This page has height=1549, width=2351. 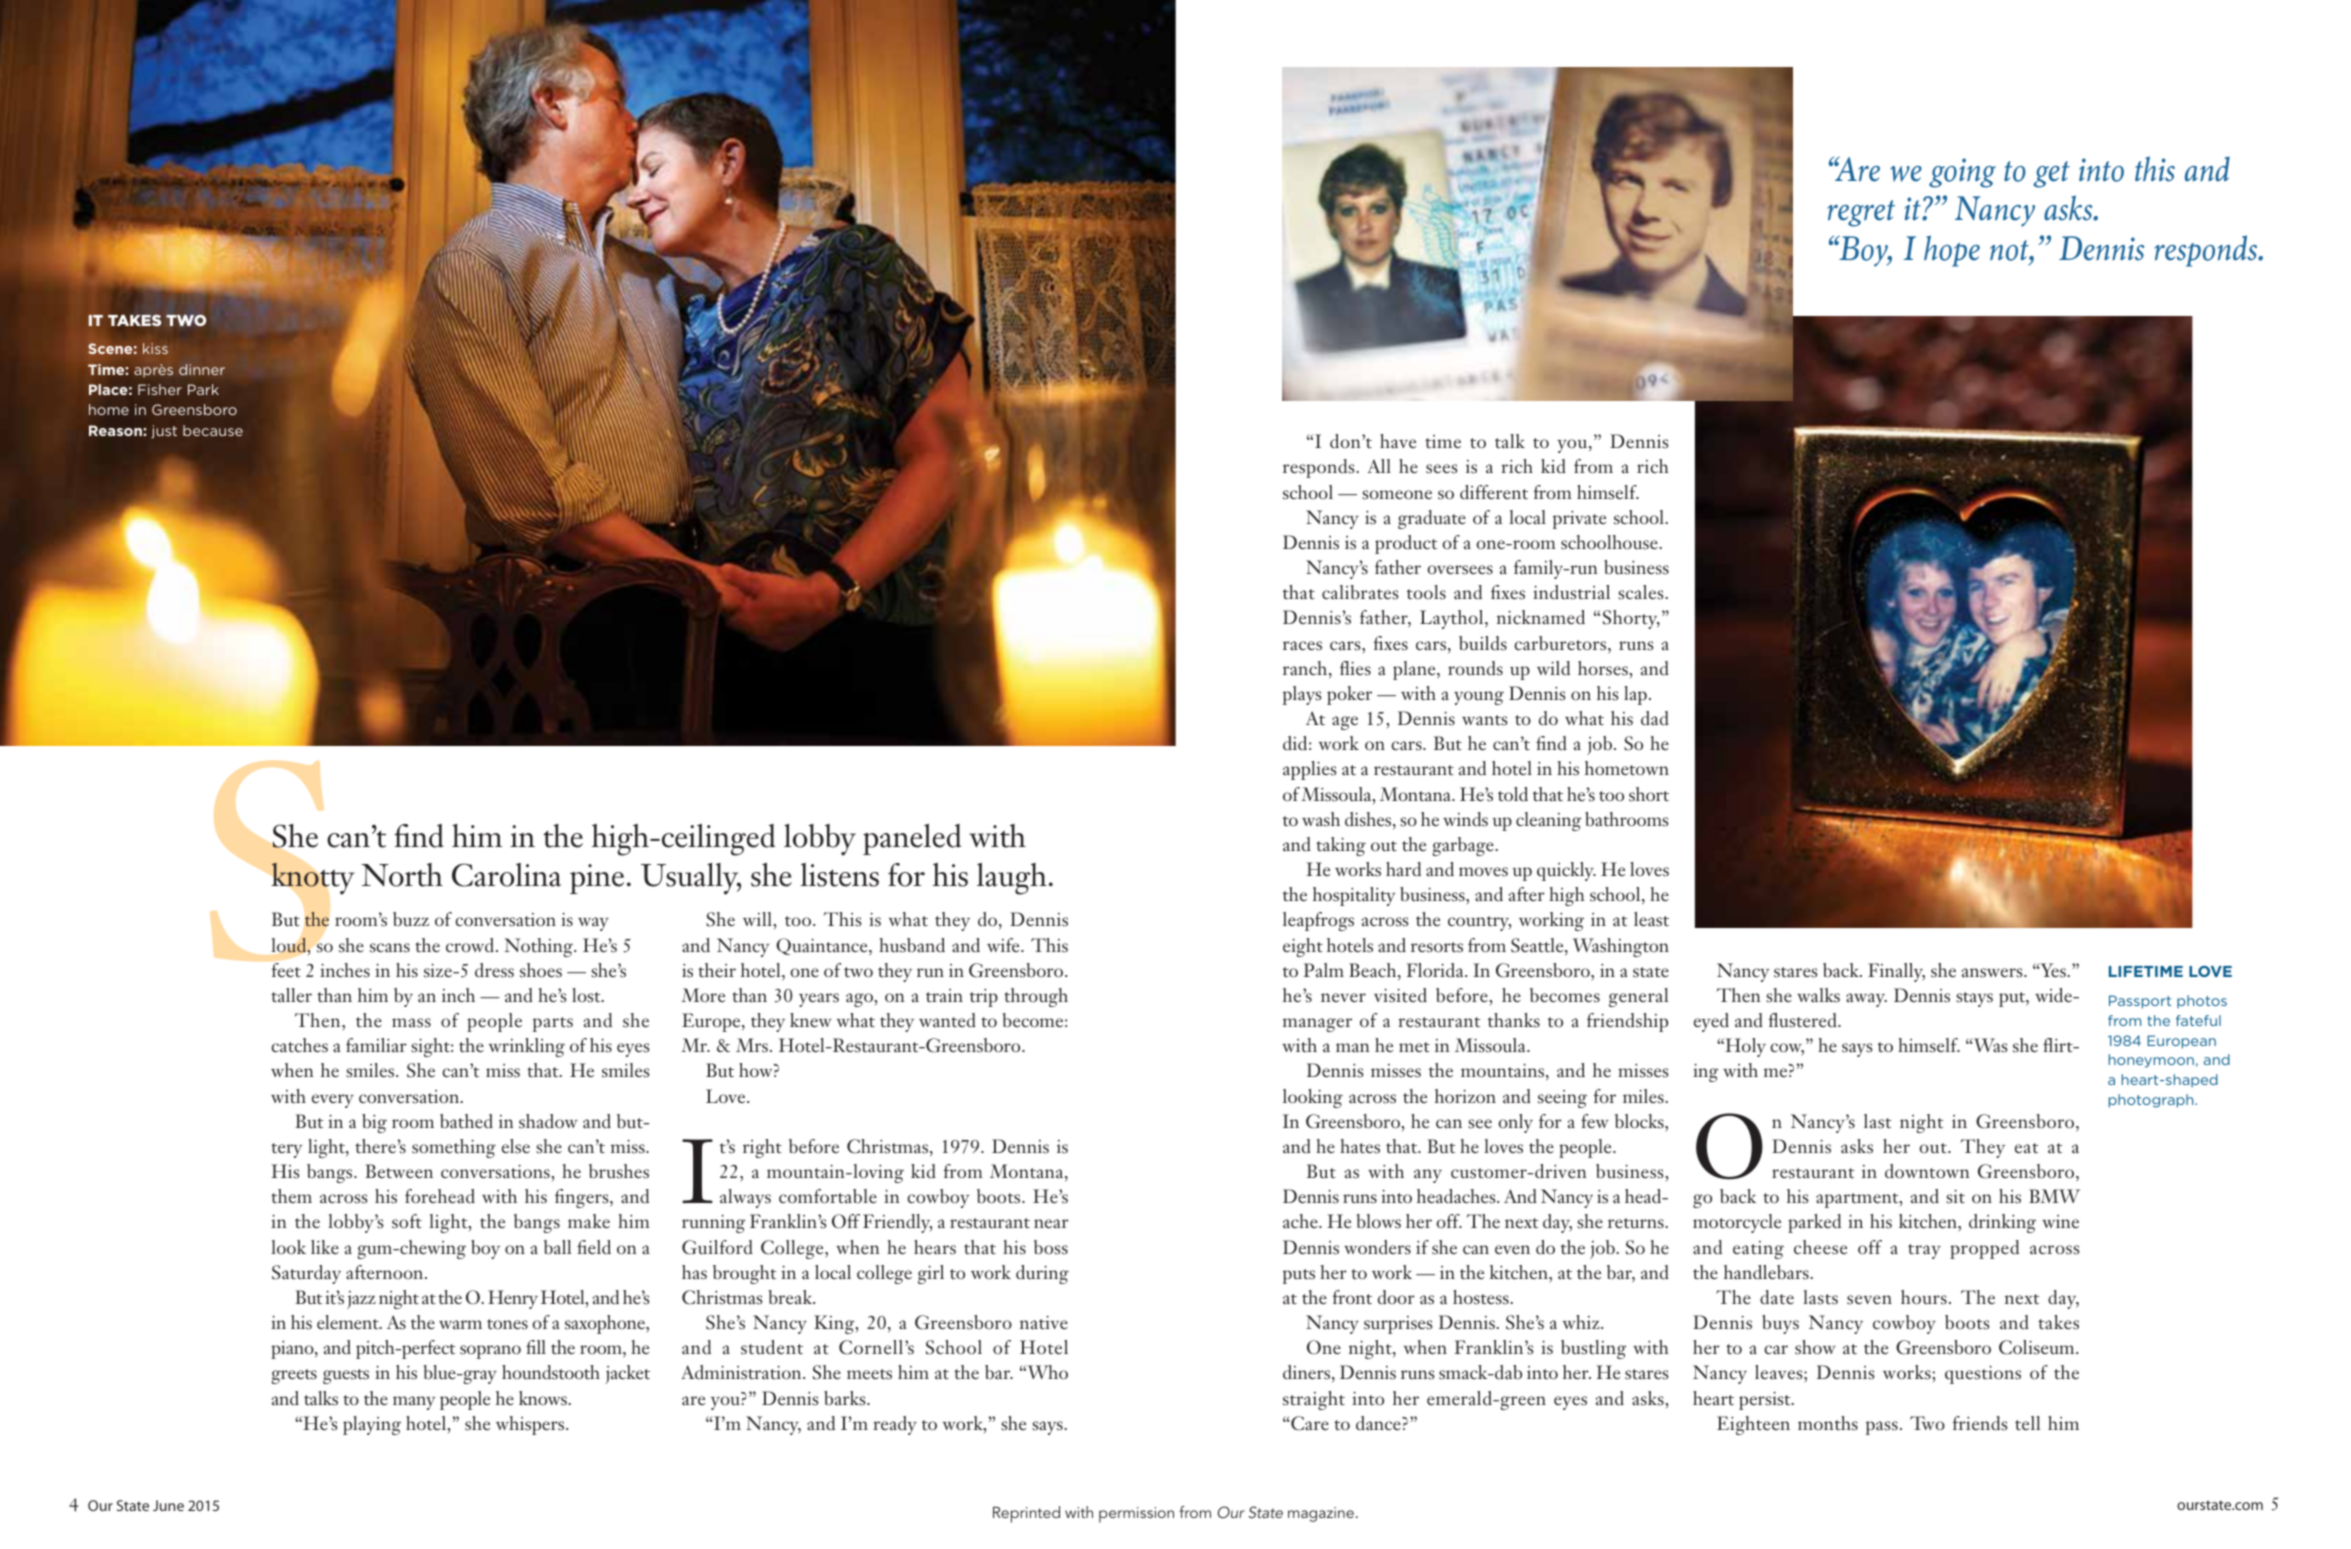 What do you see at coordinates (2027, 1423) in the page?
I see `tell` at bounding box center [2027, 1423].
